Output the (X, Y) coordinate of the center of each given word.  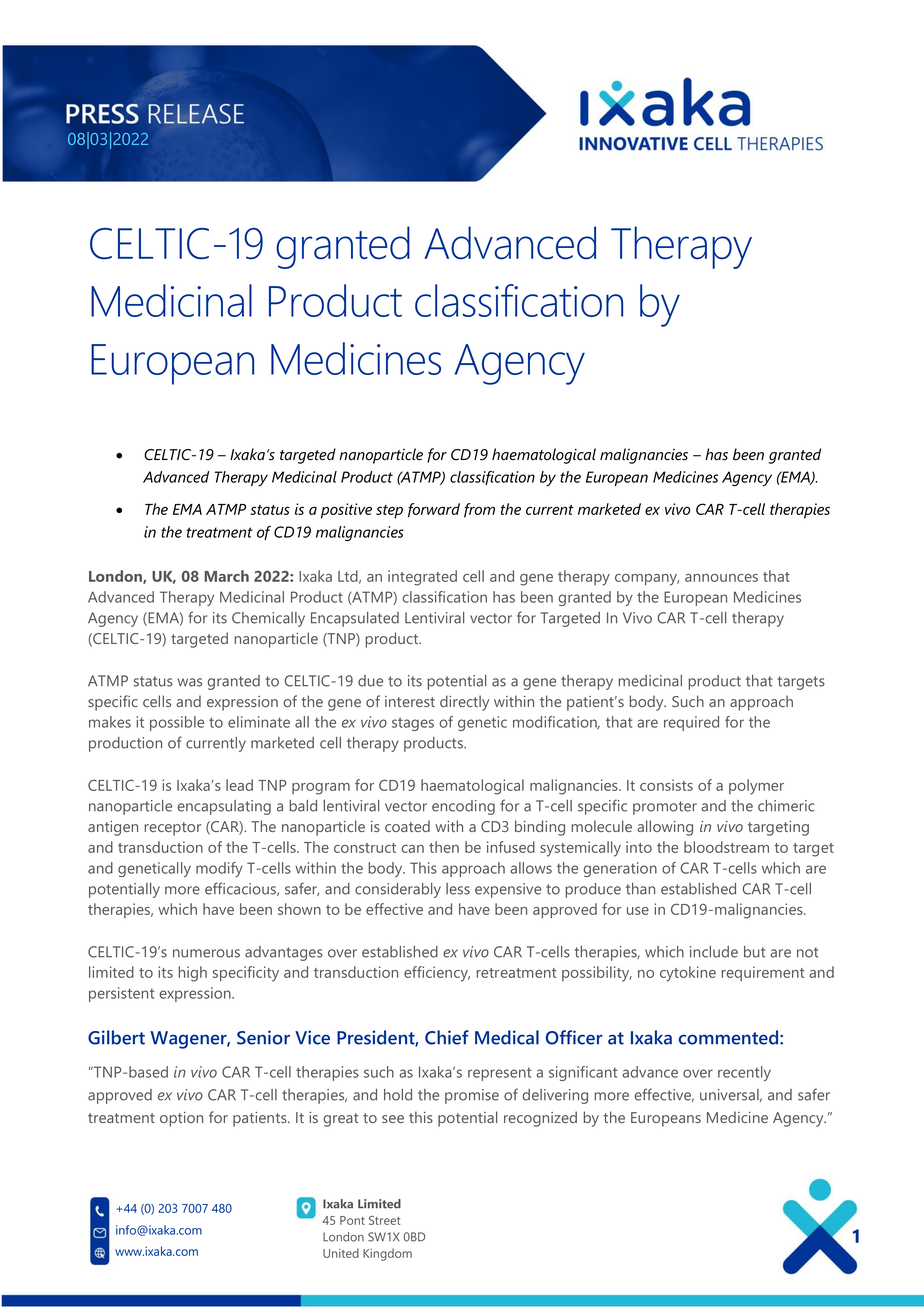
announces (721, 578)
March (227, 576)
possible (177, 723)
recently (744, 1073)
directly (464, 703)
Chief (447, 1037)
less (458, 889)
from (479, 510)
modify (219, 869)
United (341, 1253)
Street (384, 1220)
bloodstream (726, 847)
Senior (263, 1037)
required (691, 723)
